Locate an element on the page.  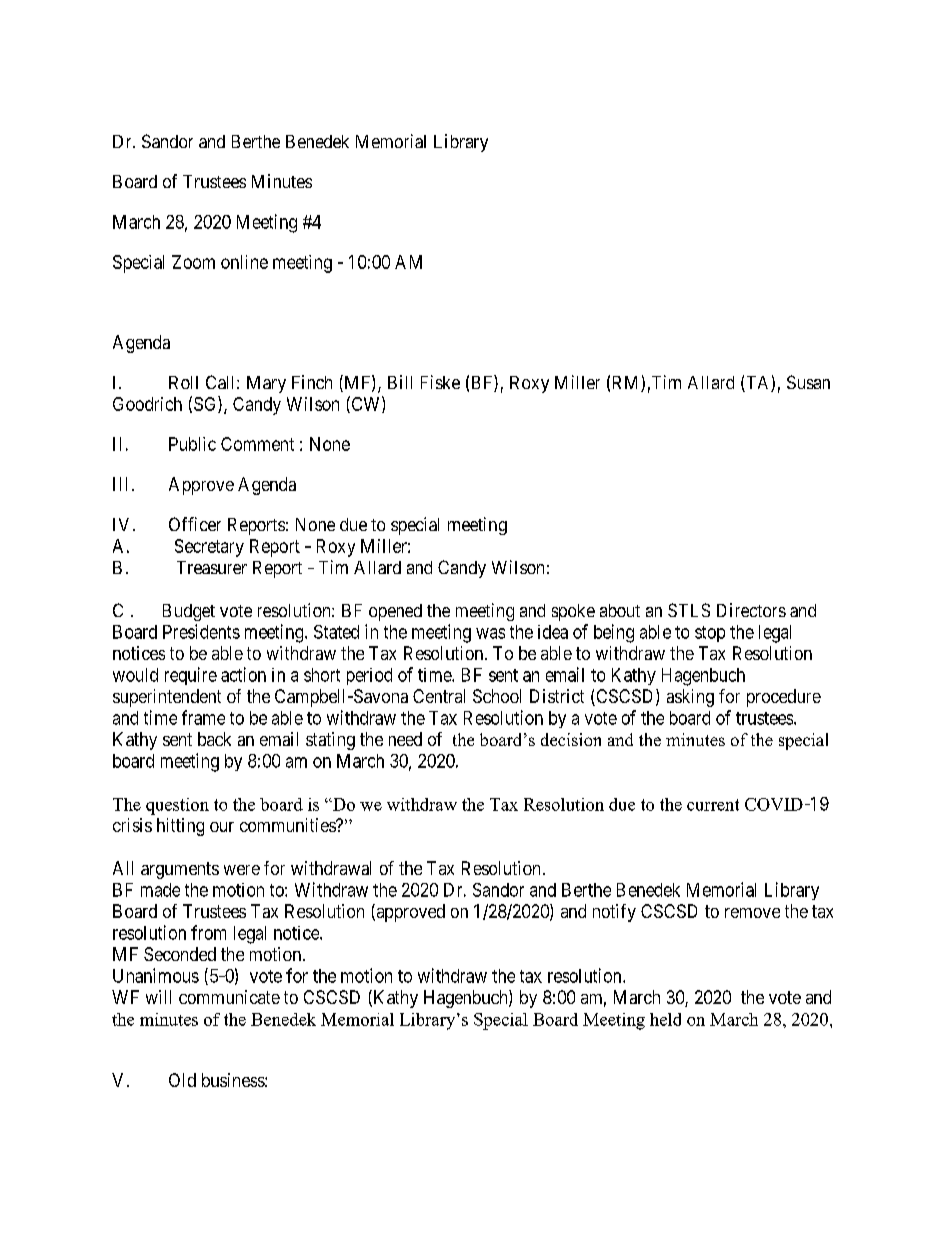
Fiske is located at coordinates (440, 382).
